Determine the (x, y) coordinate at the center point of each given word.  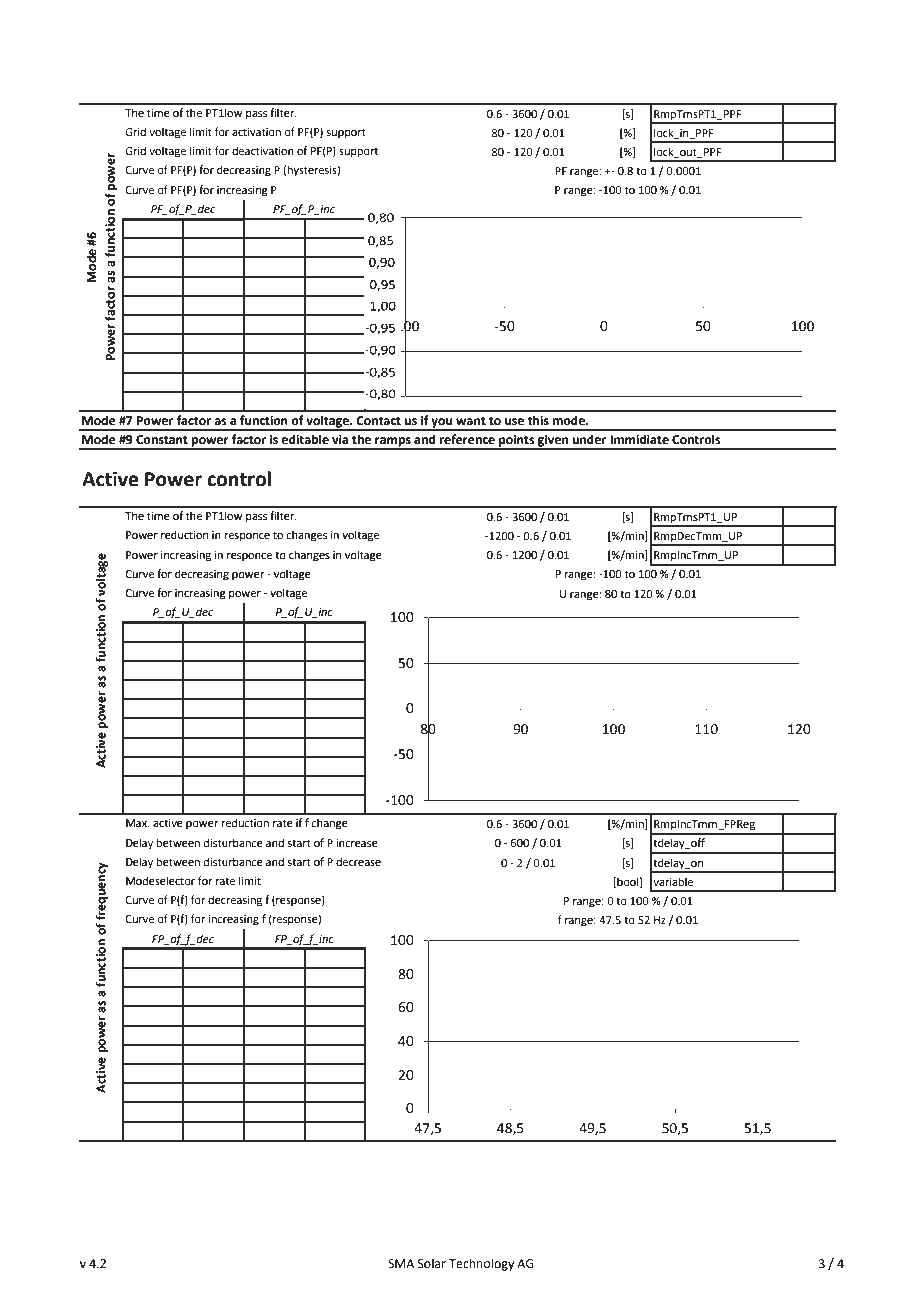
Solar (432, 1263)
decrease (358, 861)
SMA (401, 1264)
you (442, 424)
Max (138, 823)
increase (357, 843)
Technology (481, 1264)
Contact (378, 421)
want (471, 421)
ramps (393, 443)
